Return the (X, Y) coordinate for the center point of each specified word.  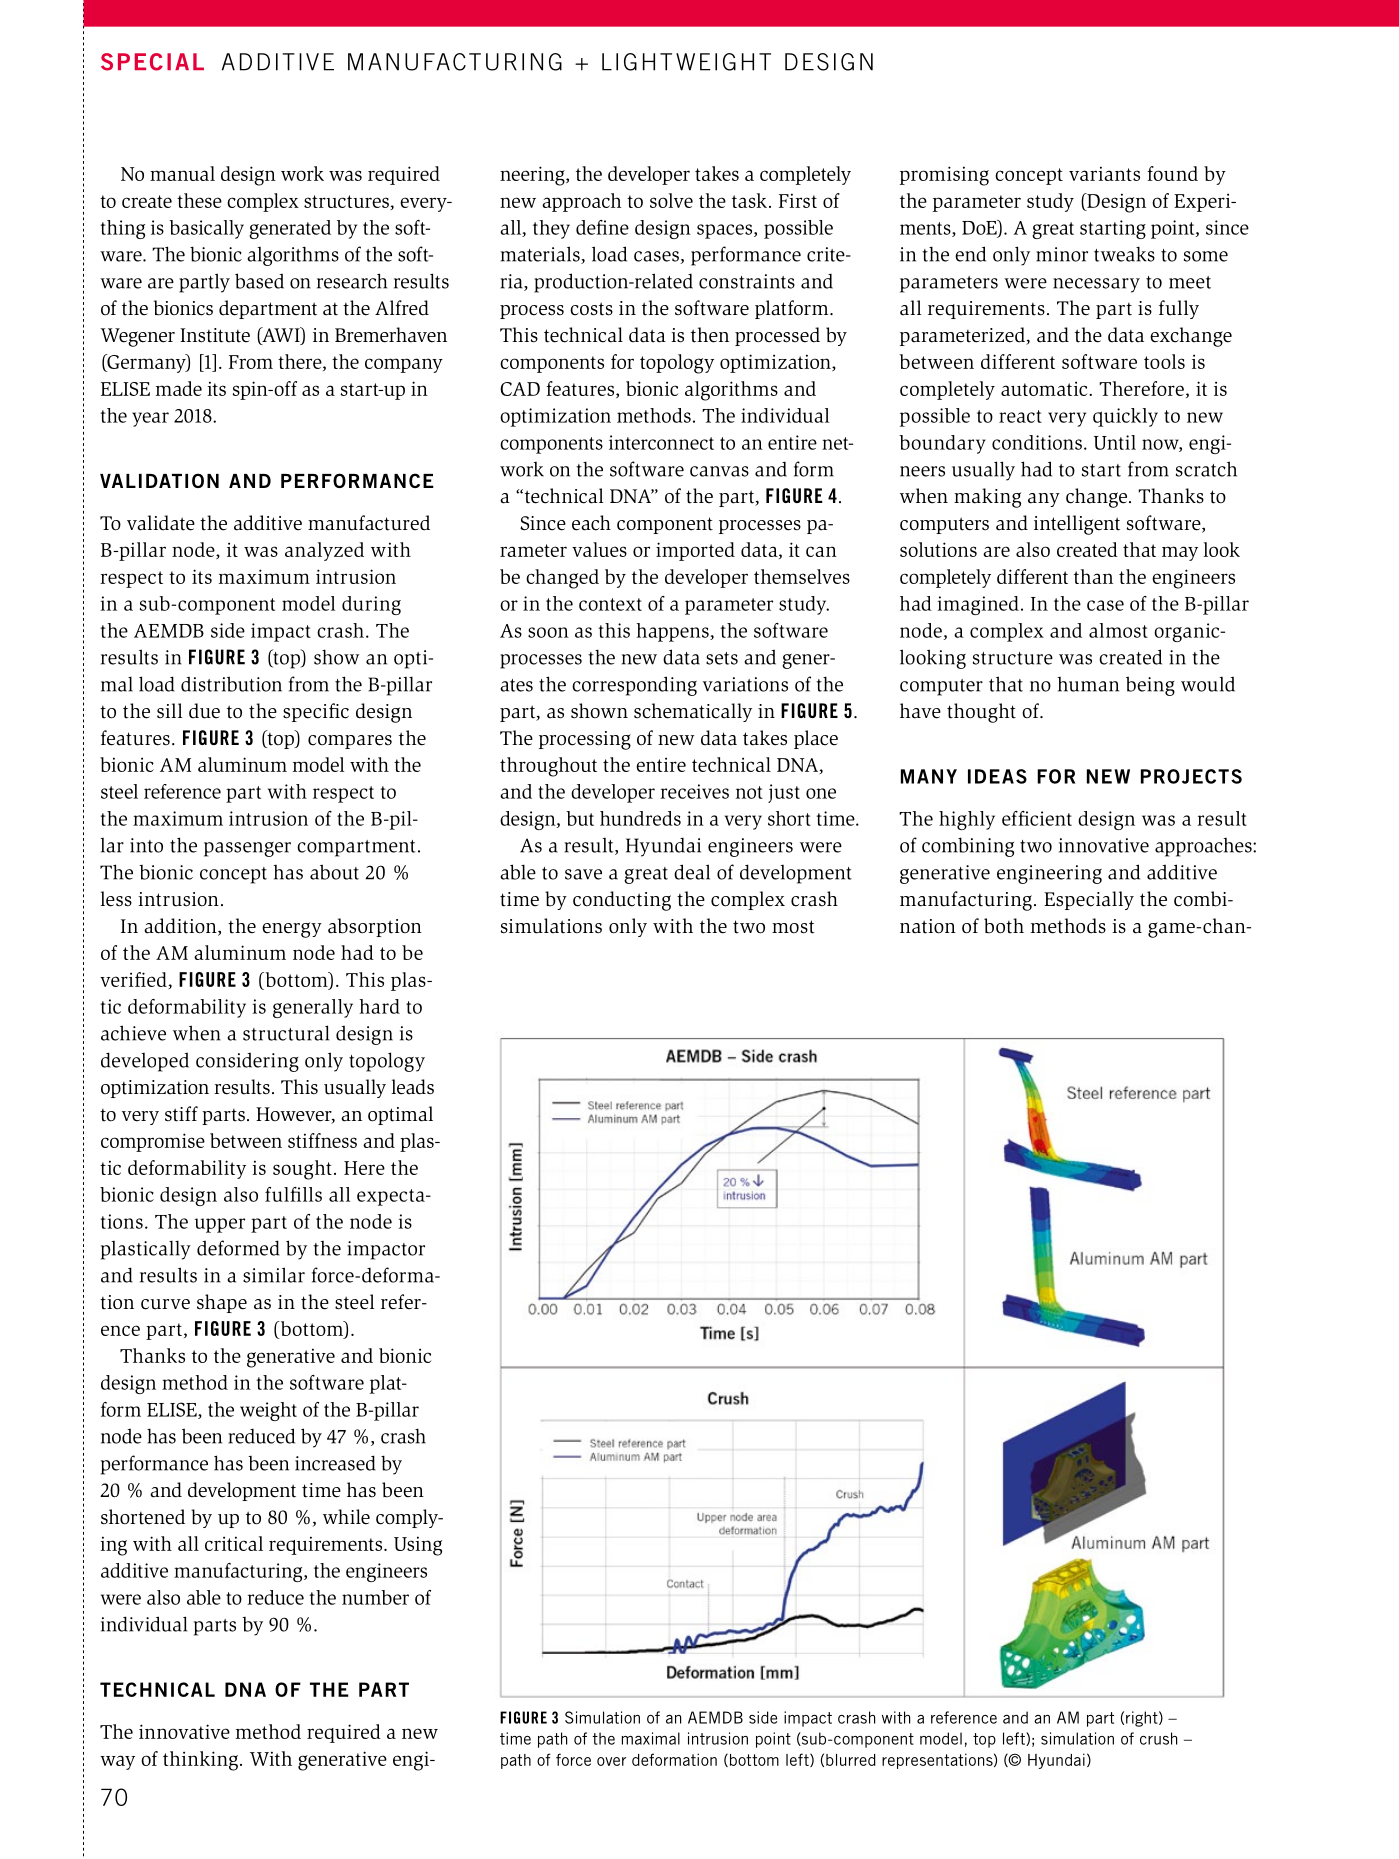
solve (671, 200)
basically (206, 229)
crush (1158, 1738)
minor (1062, 254)
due (204, 711)
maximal (651, 1738)
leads (412, 1087)
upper (219, 1225)
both (1004, 926)
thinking (202, 1761)
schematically (693, 712)
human (1088, 684)
